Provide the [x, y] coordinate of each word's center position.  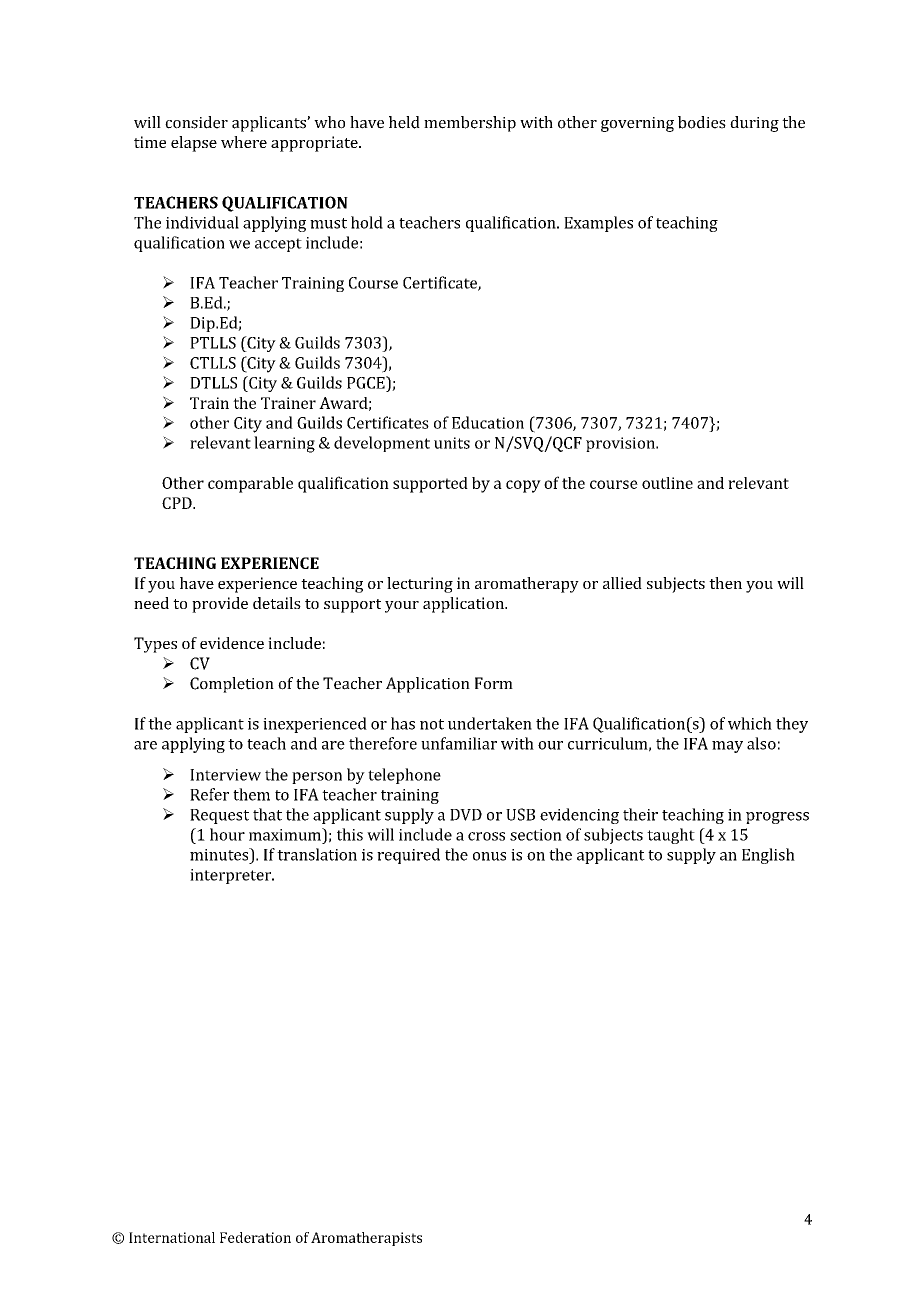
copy [523, 486]
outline [667, 483]
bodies [702, 122]
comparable [250, 485]
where [244, 142]
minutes [220, 854]
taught [671, 836]
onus [489, 856]
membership [470, 124]
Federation [255, 1237]
